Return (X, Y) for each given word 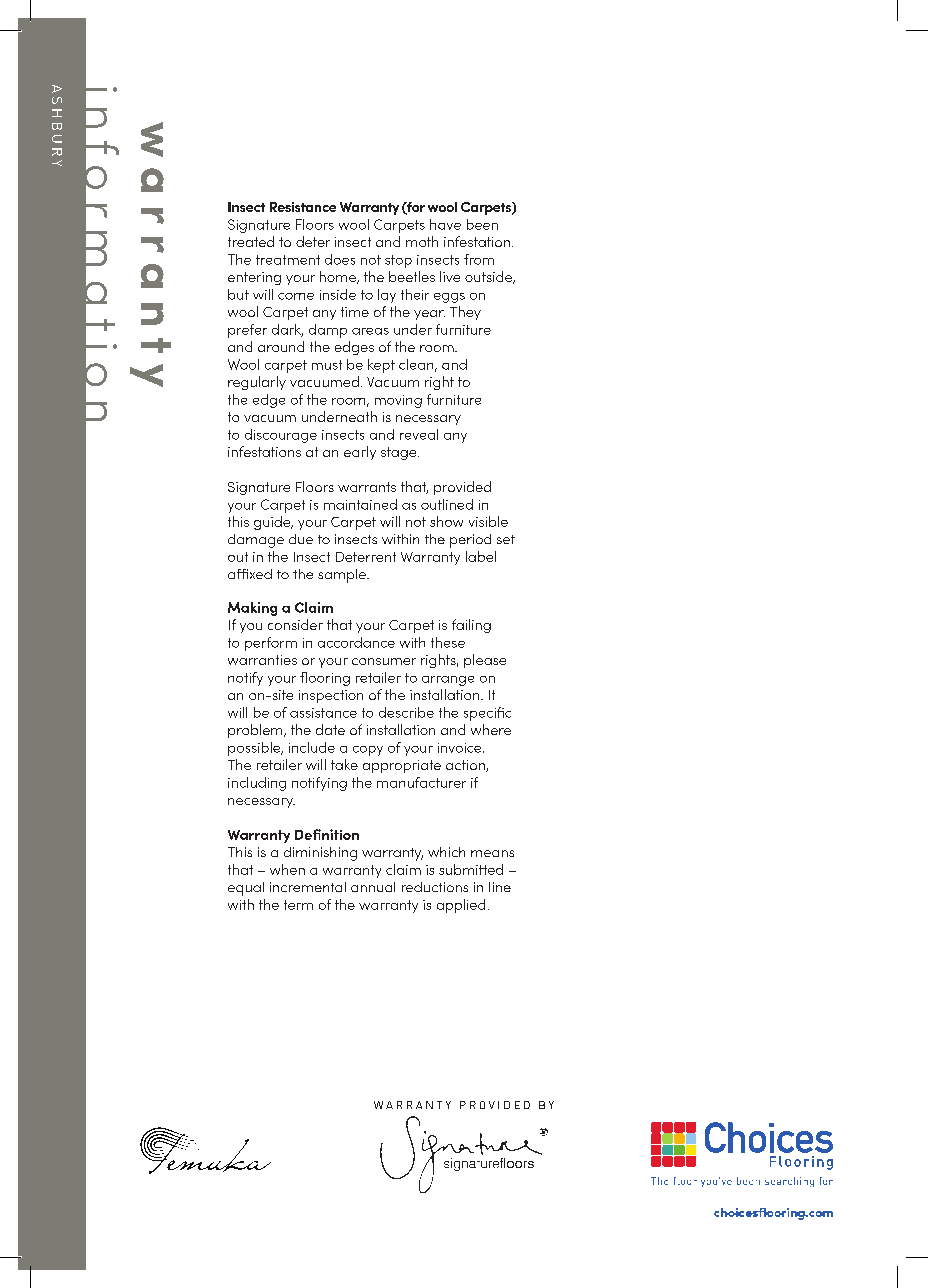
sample (343, 576)
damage (256, 541)
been (482, 224)
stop (398, 261)
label (481, 556)
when (287, 869)
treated (251, 241)
